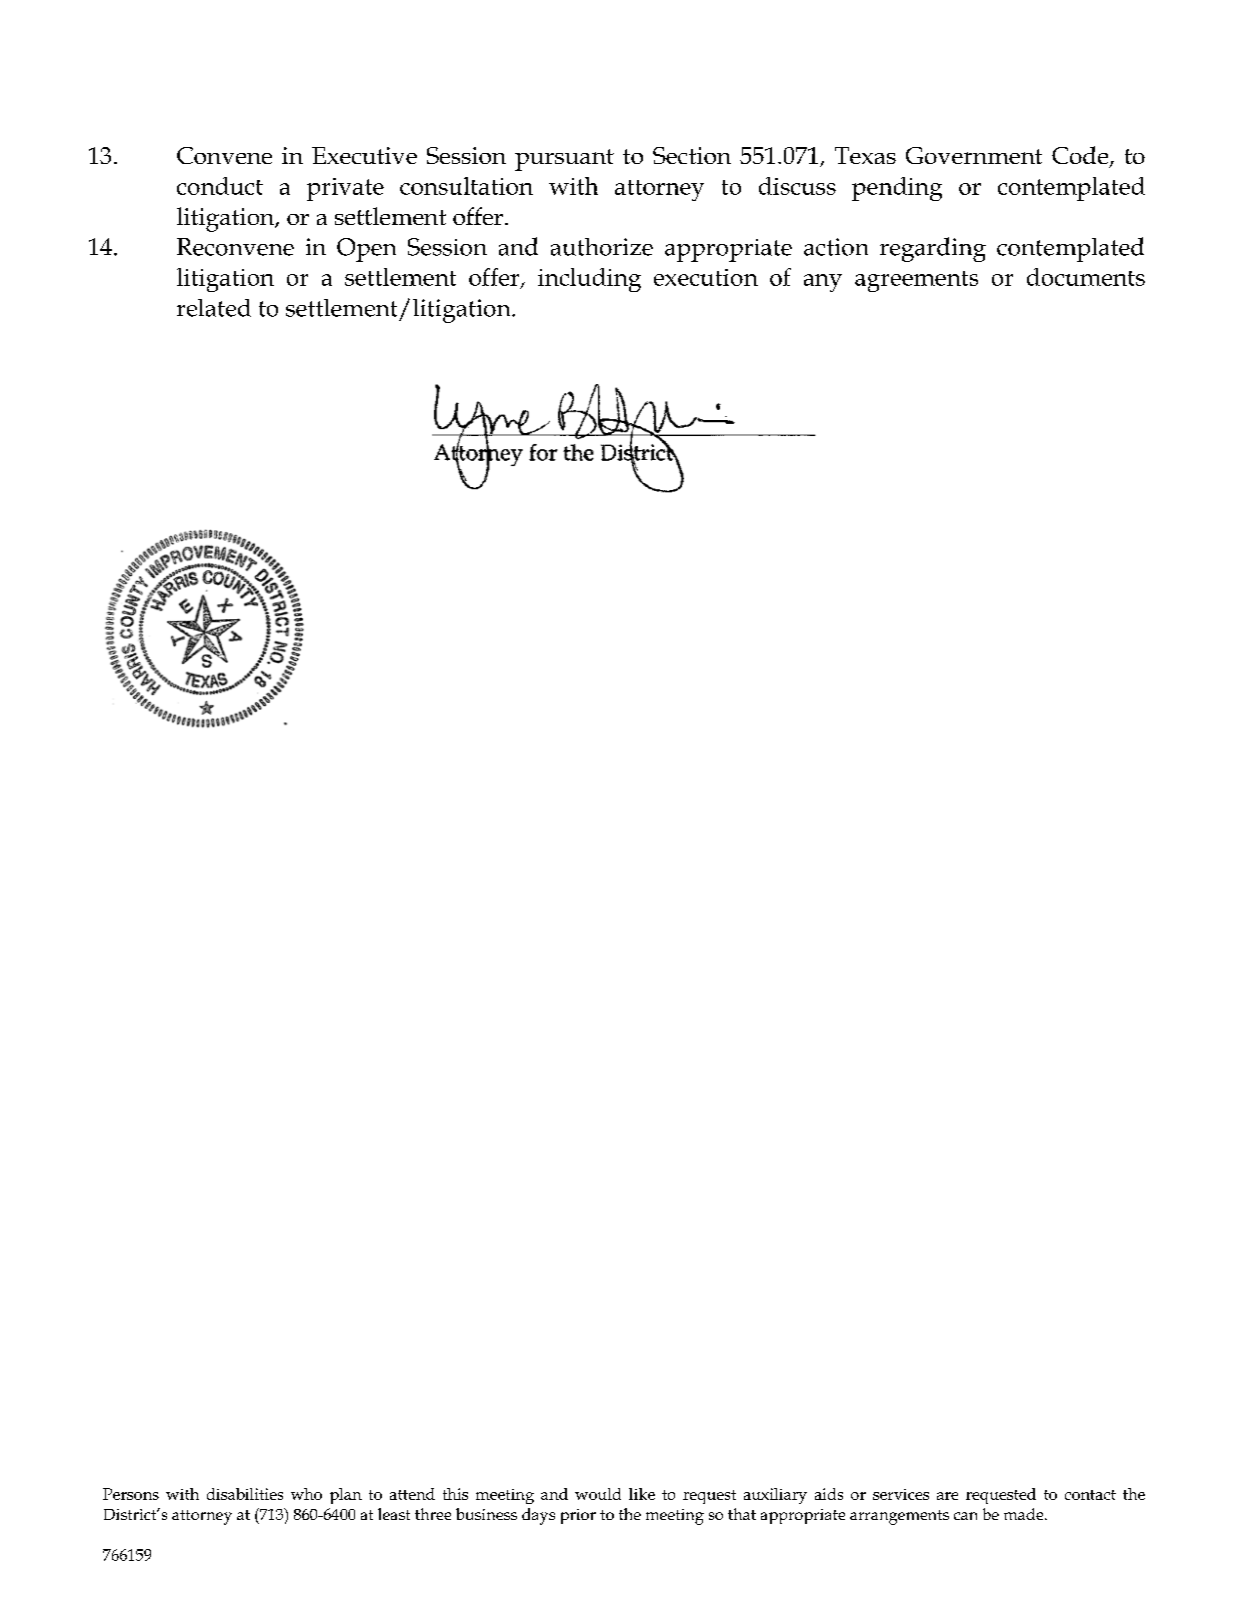 This screenshot has height=1615, width=1248. Describe the element at coordinates (642, 1494) in the screenshot. I see `like` at that location.
